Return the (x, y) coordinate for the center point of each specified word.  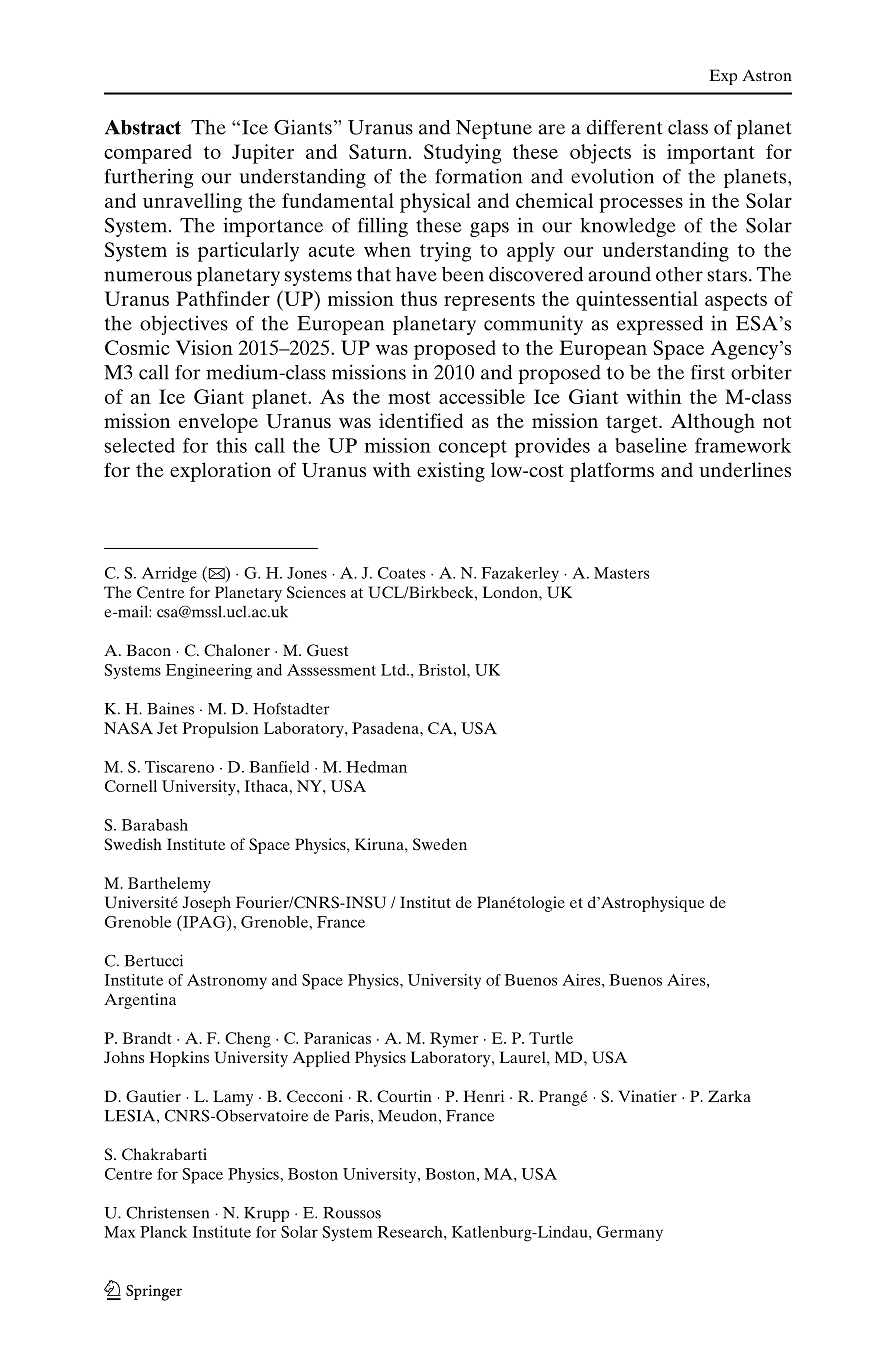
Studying (462, 154)
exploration (220, 472)
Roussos (352, 1213)
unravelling (192, 203)
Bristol (443, 670)
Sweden (440, 844)
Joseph (207, 904)
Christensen (167, 1212)
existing (451, 472)
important (711, 154)
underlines (745, 469)
